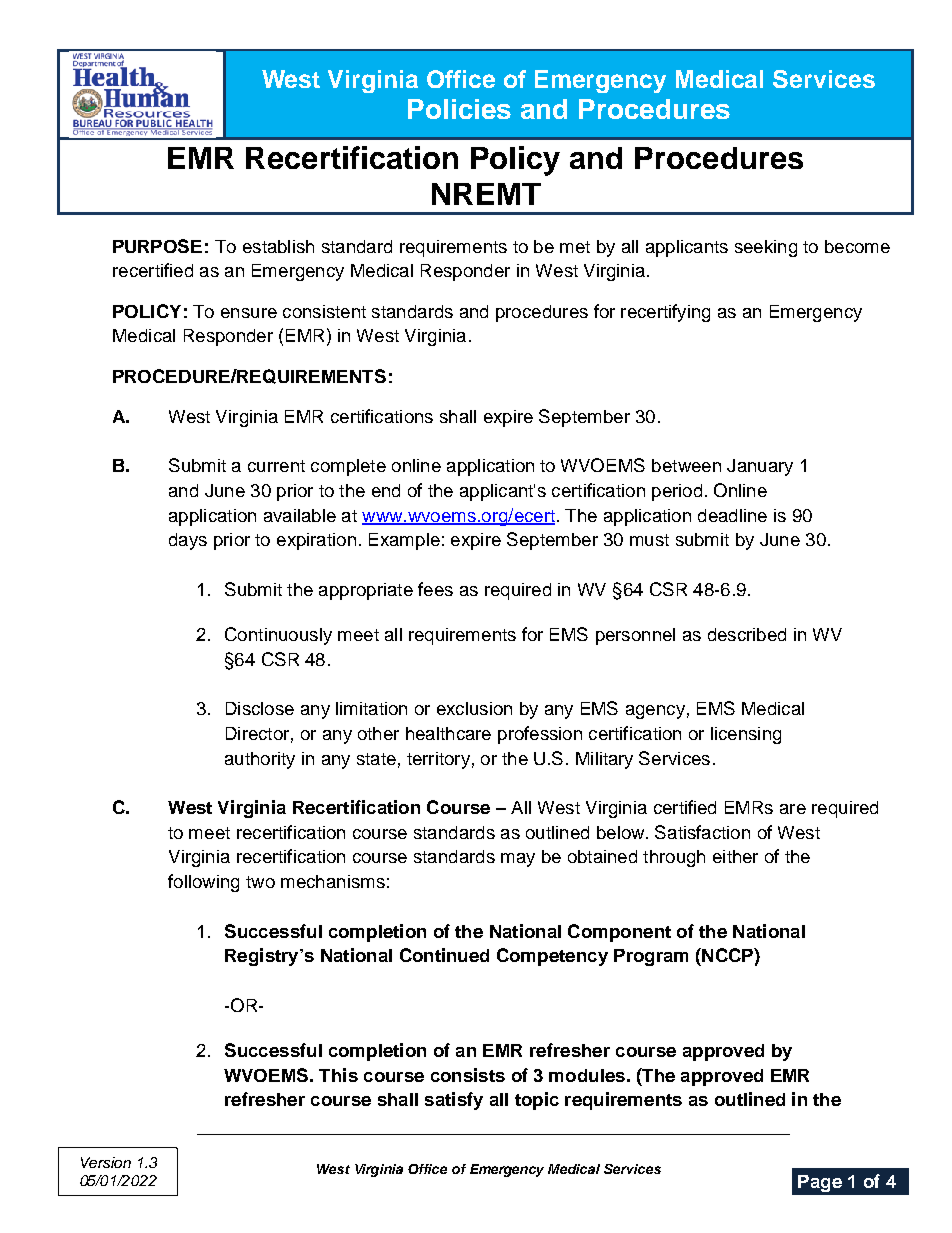 The height and width of the image is (1233, 952). Describe the element at coordinates (203, 883) in the image. I see `following` at that location.
